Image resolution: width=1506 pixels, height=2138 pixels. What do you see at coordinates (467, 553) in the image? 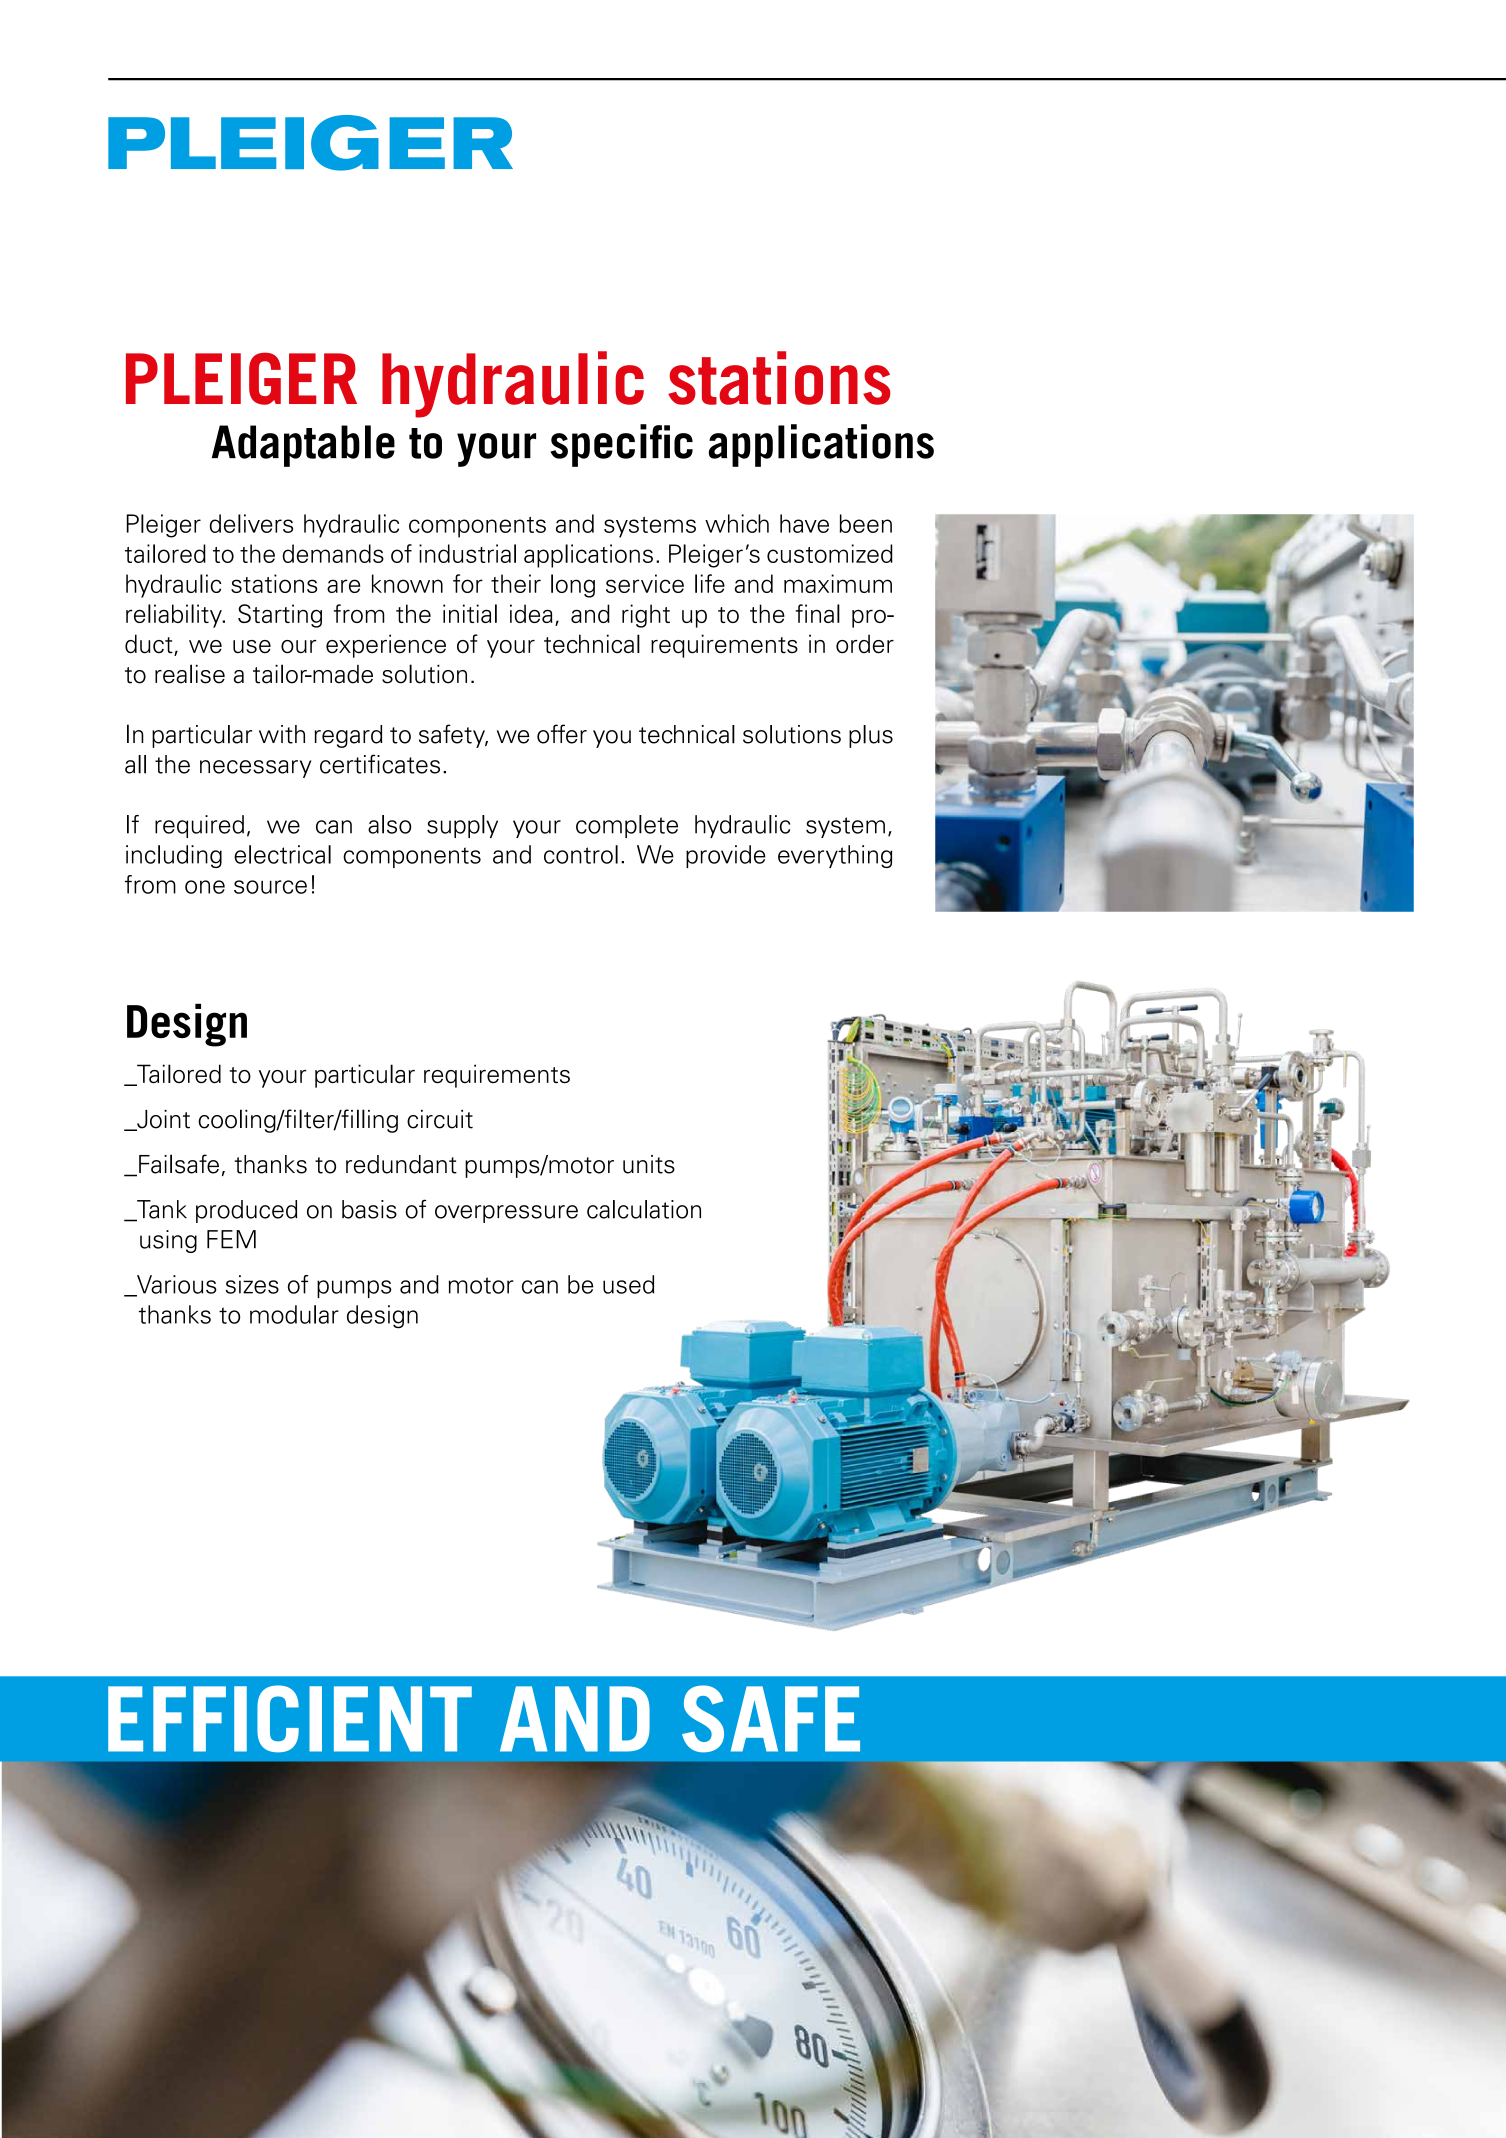
I see `industrial` at bounding box center [467, 553].
